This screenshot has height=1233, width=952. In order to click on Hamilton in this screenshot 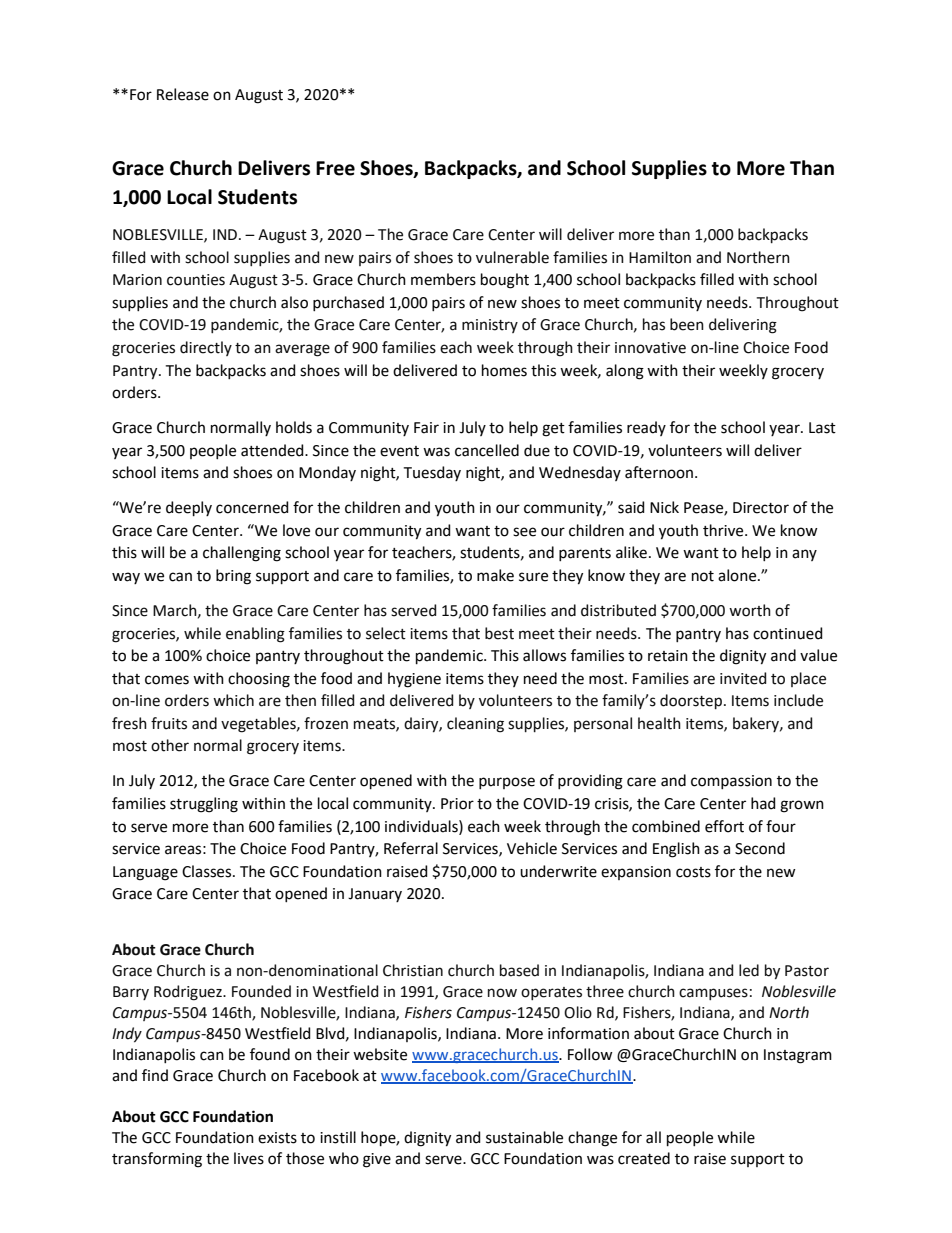, I will do `click(660, 257)`.
